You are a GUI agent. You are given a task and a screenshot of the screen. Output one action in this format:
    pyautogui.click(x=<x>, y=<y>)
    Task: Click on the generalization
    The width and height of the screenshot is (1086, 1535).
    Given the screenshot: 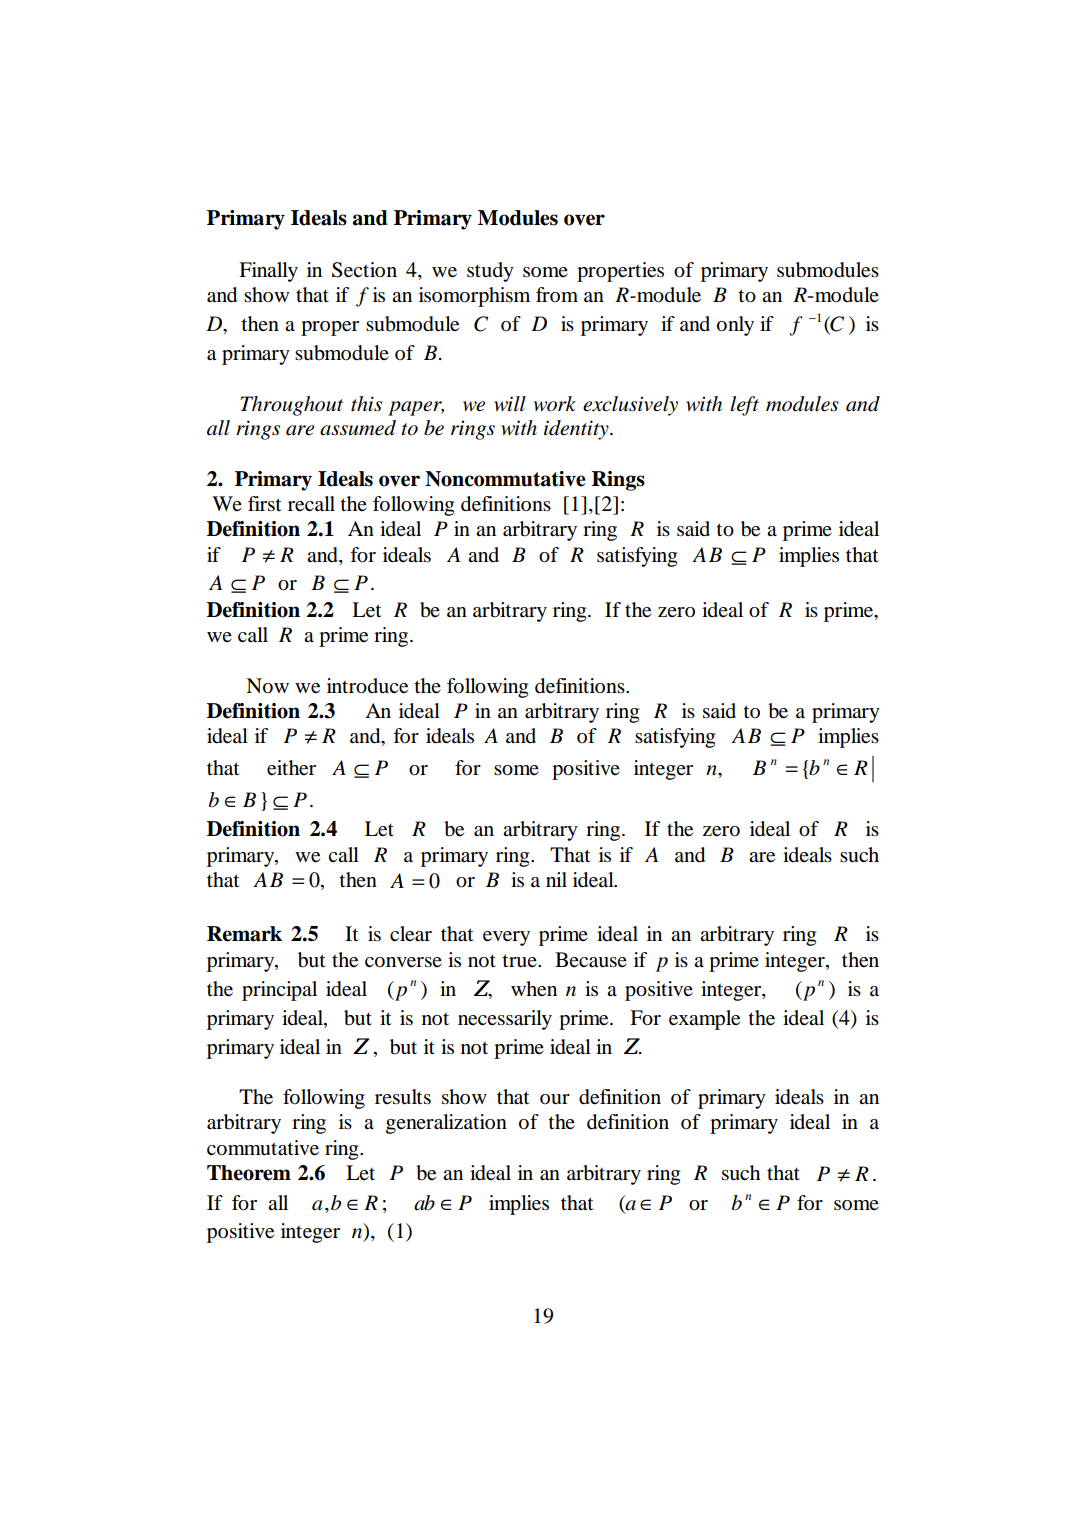 What is the action you would take?
    pyautogui.click(x=446, y=1124)
